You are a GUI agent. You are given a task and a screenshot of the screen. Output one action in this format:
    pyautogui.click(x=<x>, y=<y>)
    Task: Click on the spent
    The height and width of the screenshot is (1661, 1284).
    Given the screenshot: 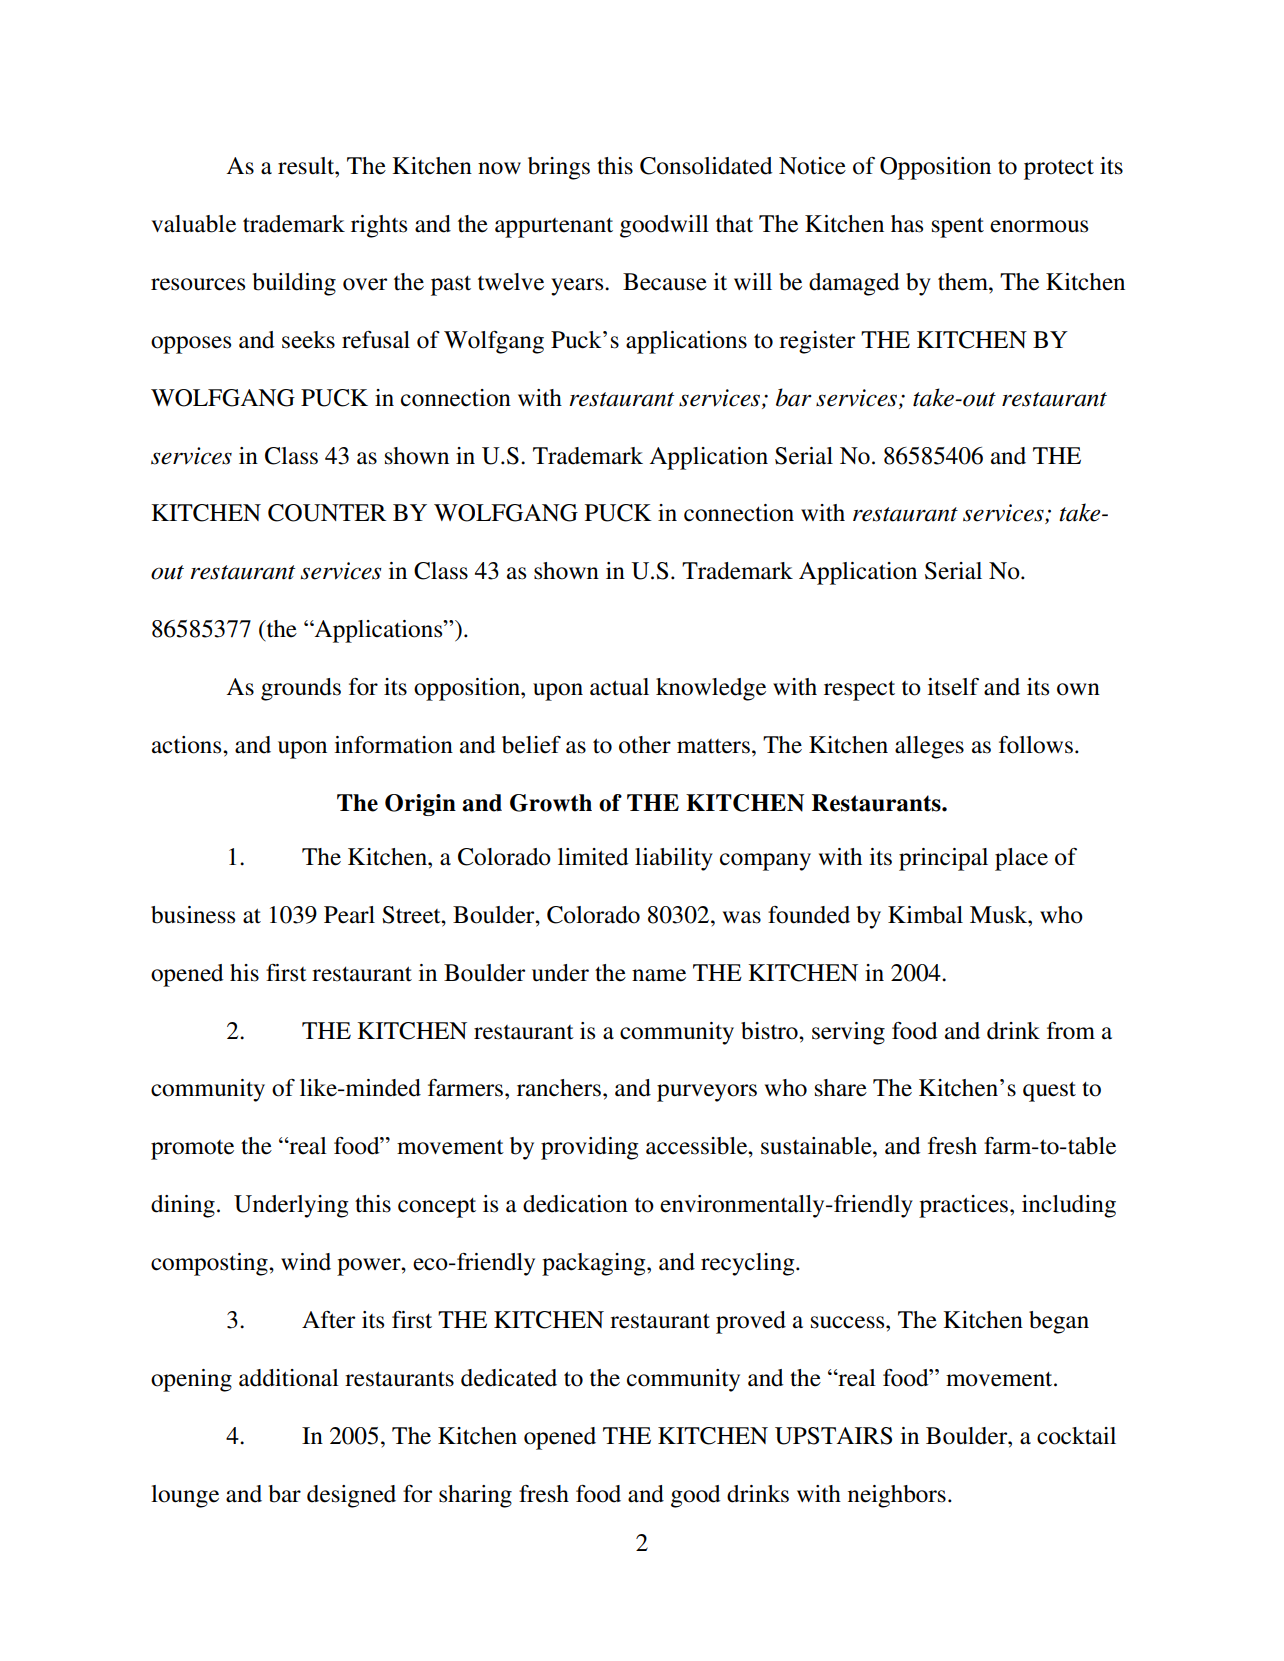 What is the action you would take?
    pyautogui.click(x=958, y=227)
